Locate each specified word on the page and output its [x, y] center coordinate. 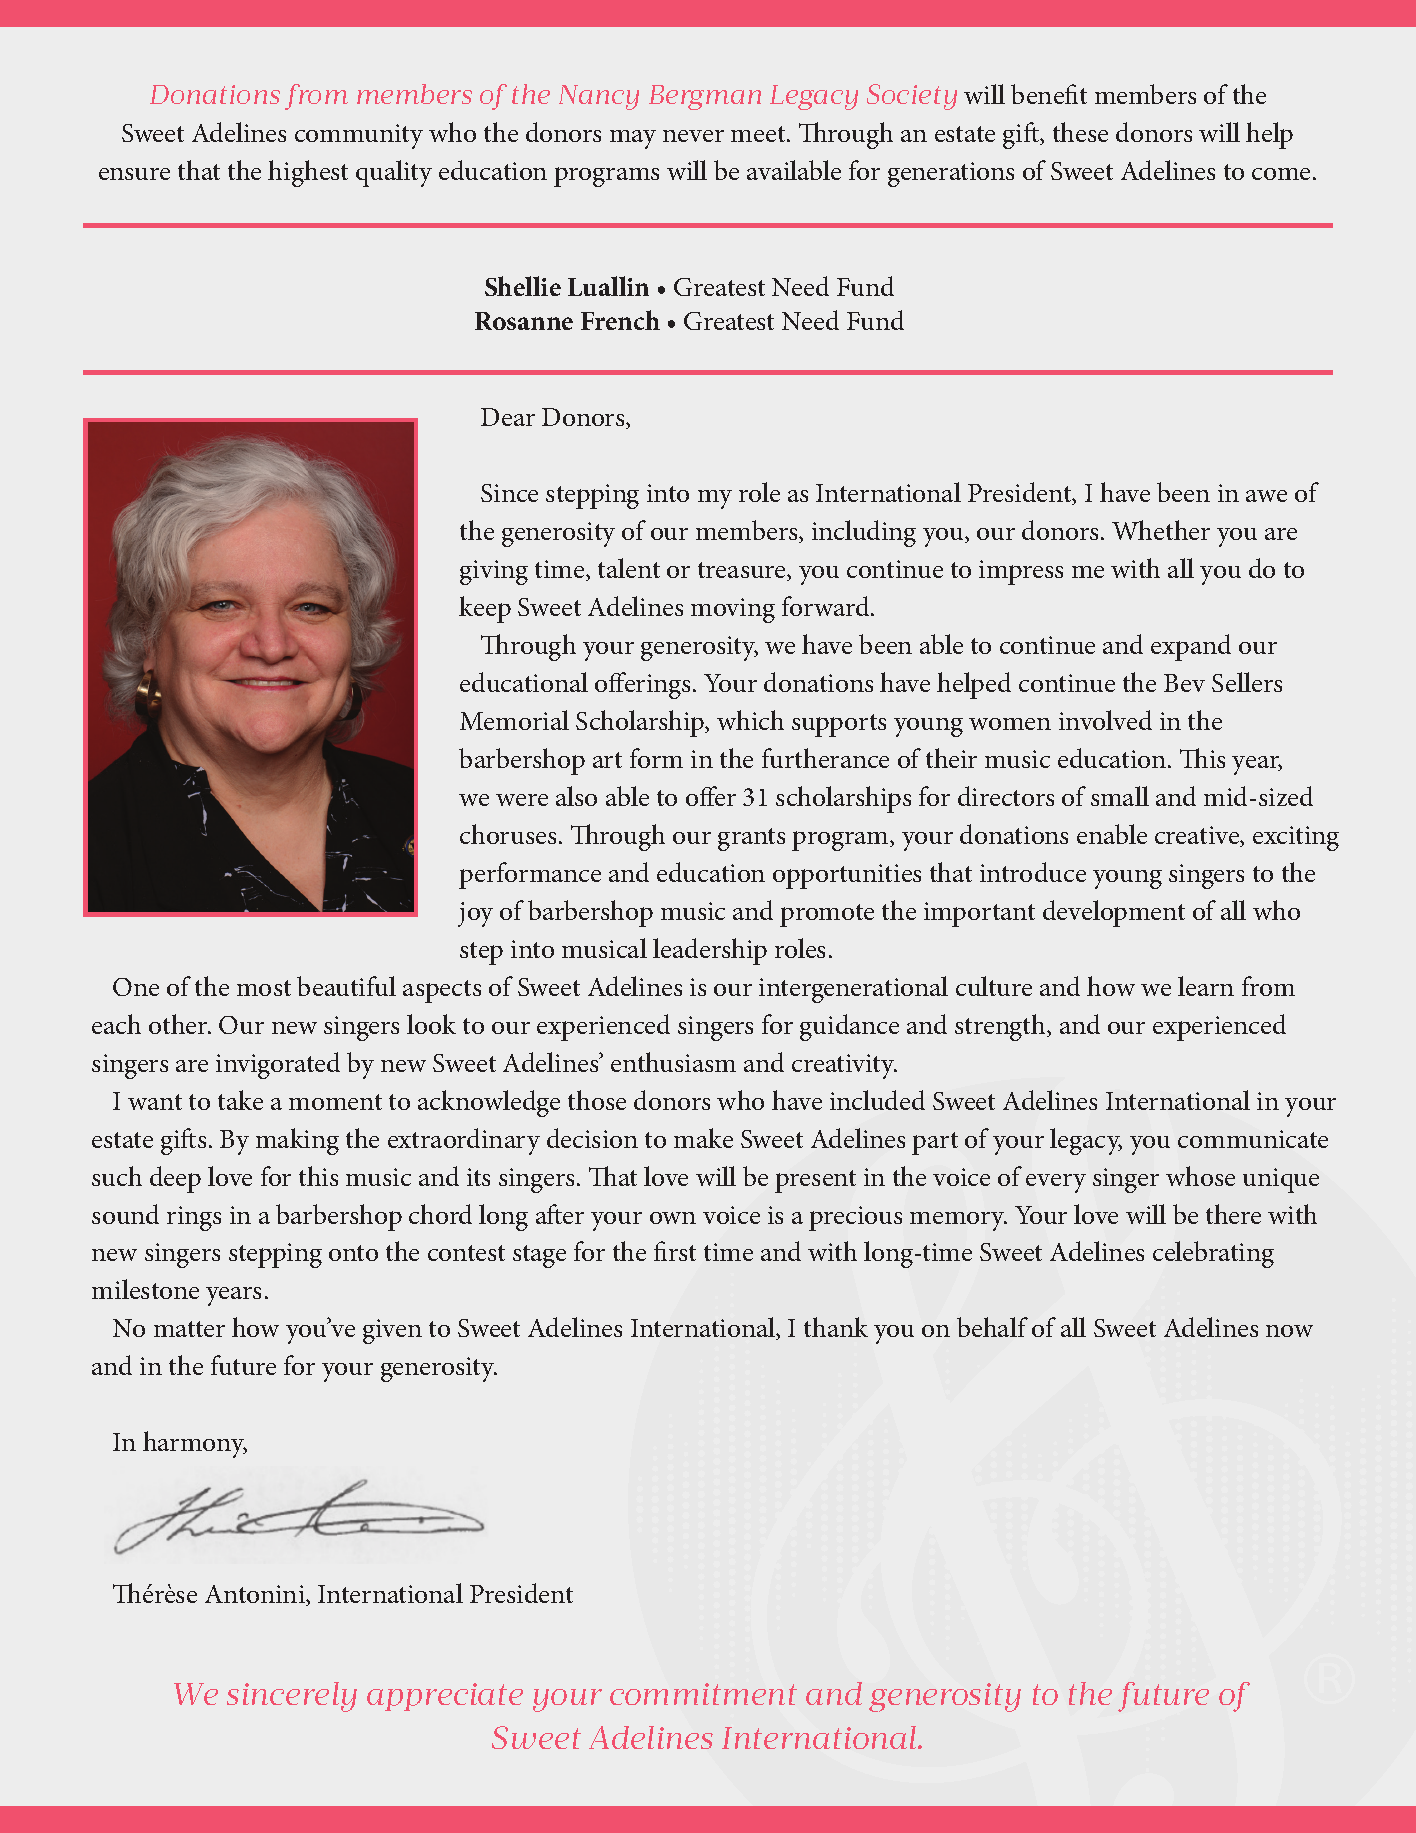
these [1080, 132]
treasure [743, 571]
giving [494, 572]
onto [353, 1253]
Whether [1161, 530]
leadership [710, 951]
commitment [703, 1694]
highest [308, 173]
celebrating [1213, 1254]
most [264, 988]
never [693, 136]
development [1114, 913]
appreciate [445, 1697]
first [675, 1251]
